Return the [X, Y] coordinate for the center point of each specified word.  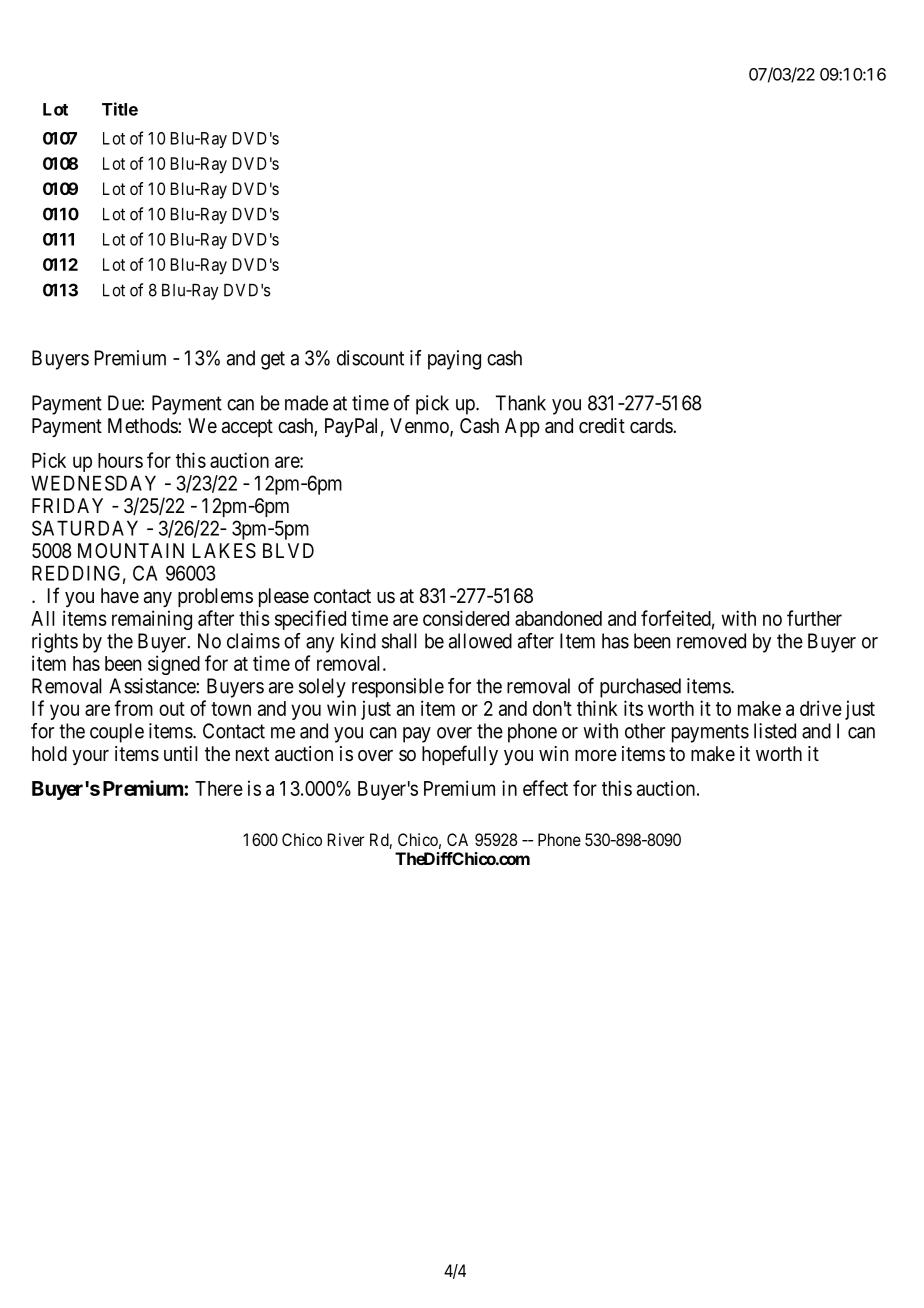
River [346, 839]
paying [454, 360]
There [219, 788]
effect [545, 788]
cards [652, 426]
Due [124, 403]
